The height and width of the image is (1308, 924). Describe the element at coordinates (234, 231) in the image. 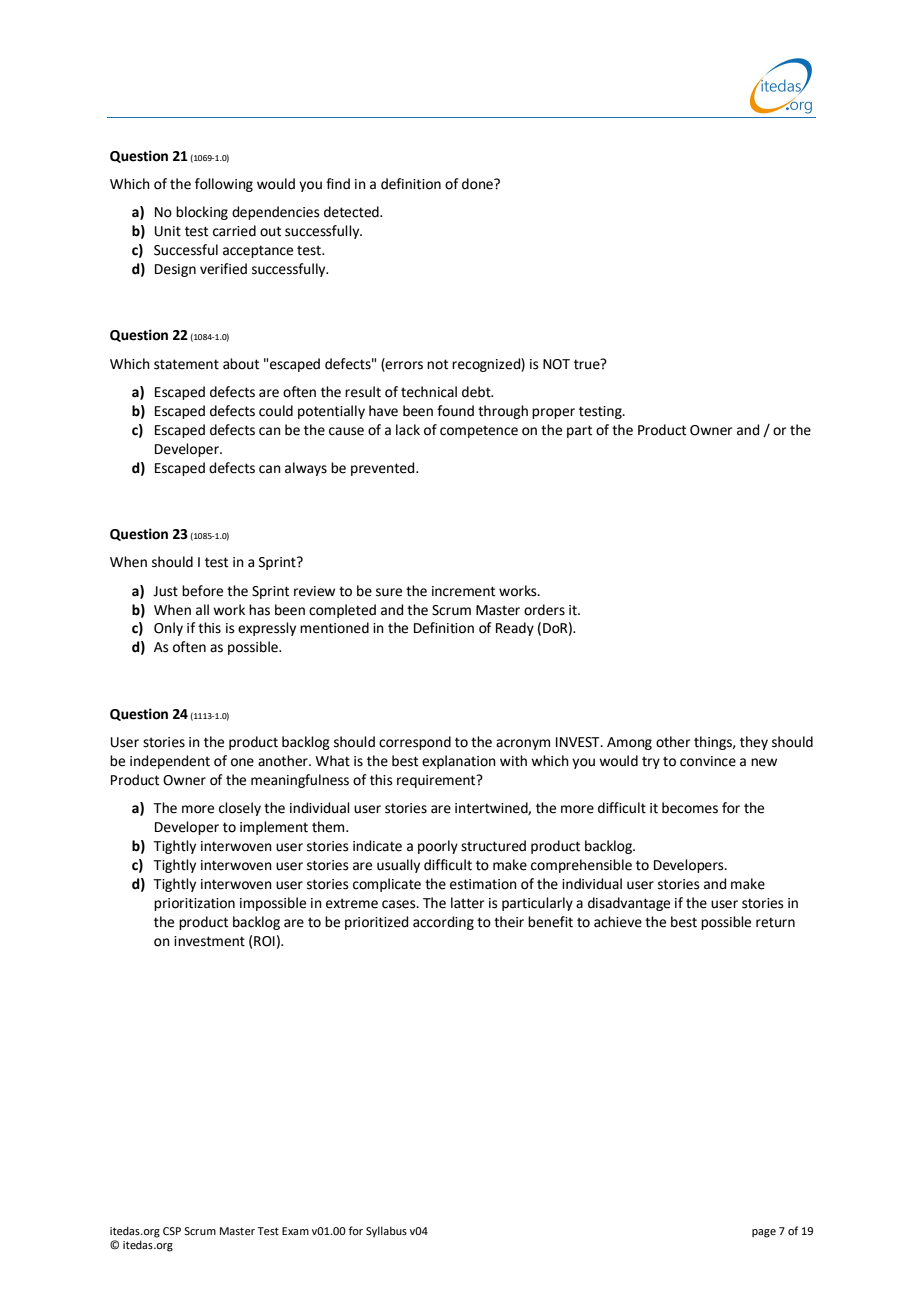

I see `carried` at that location.
